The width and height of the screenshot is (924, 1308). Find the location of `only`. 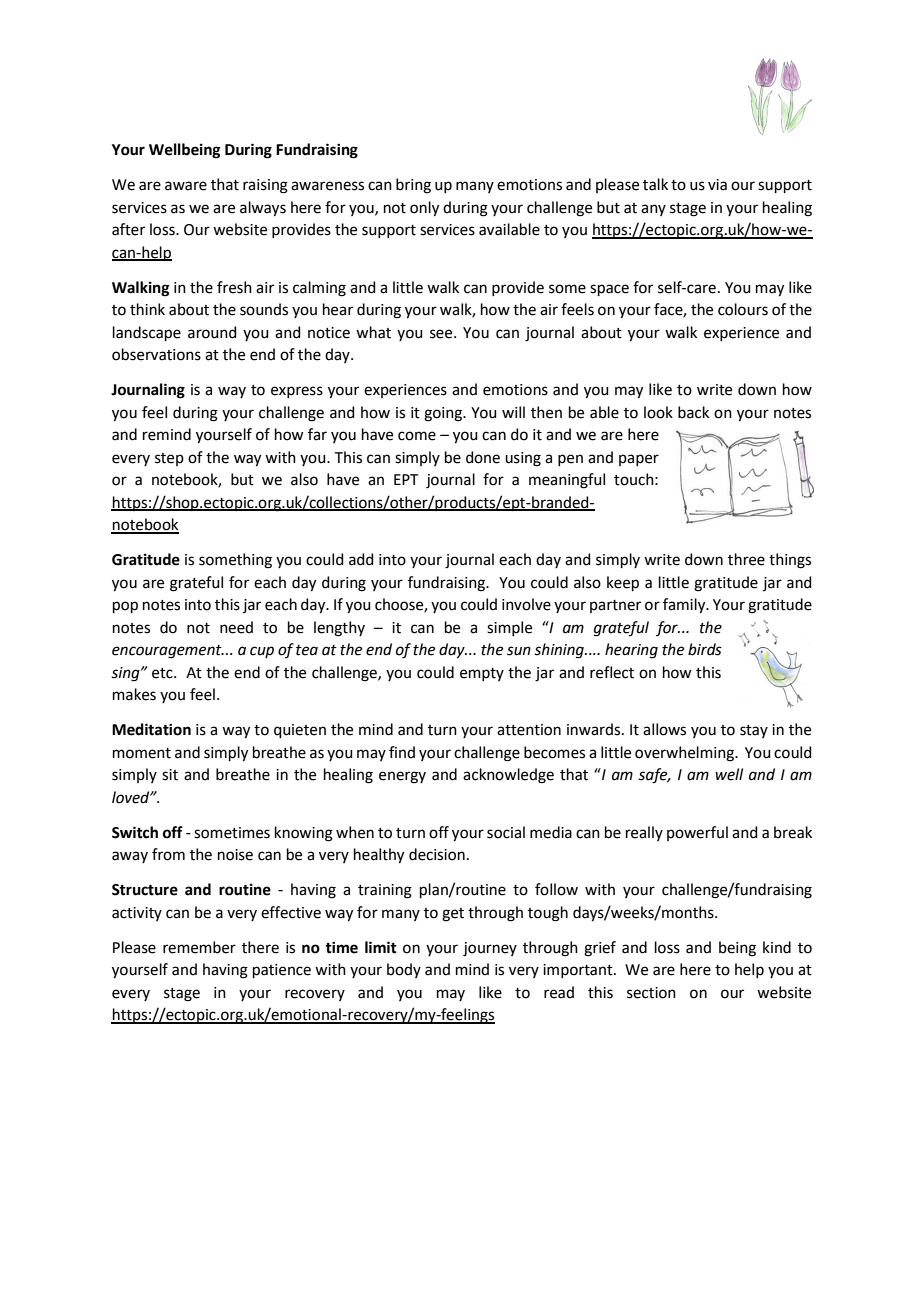

only is located at coordinates (424, 209).
